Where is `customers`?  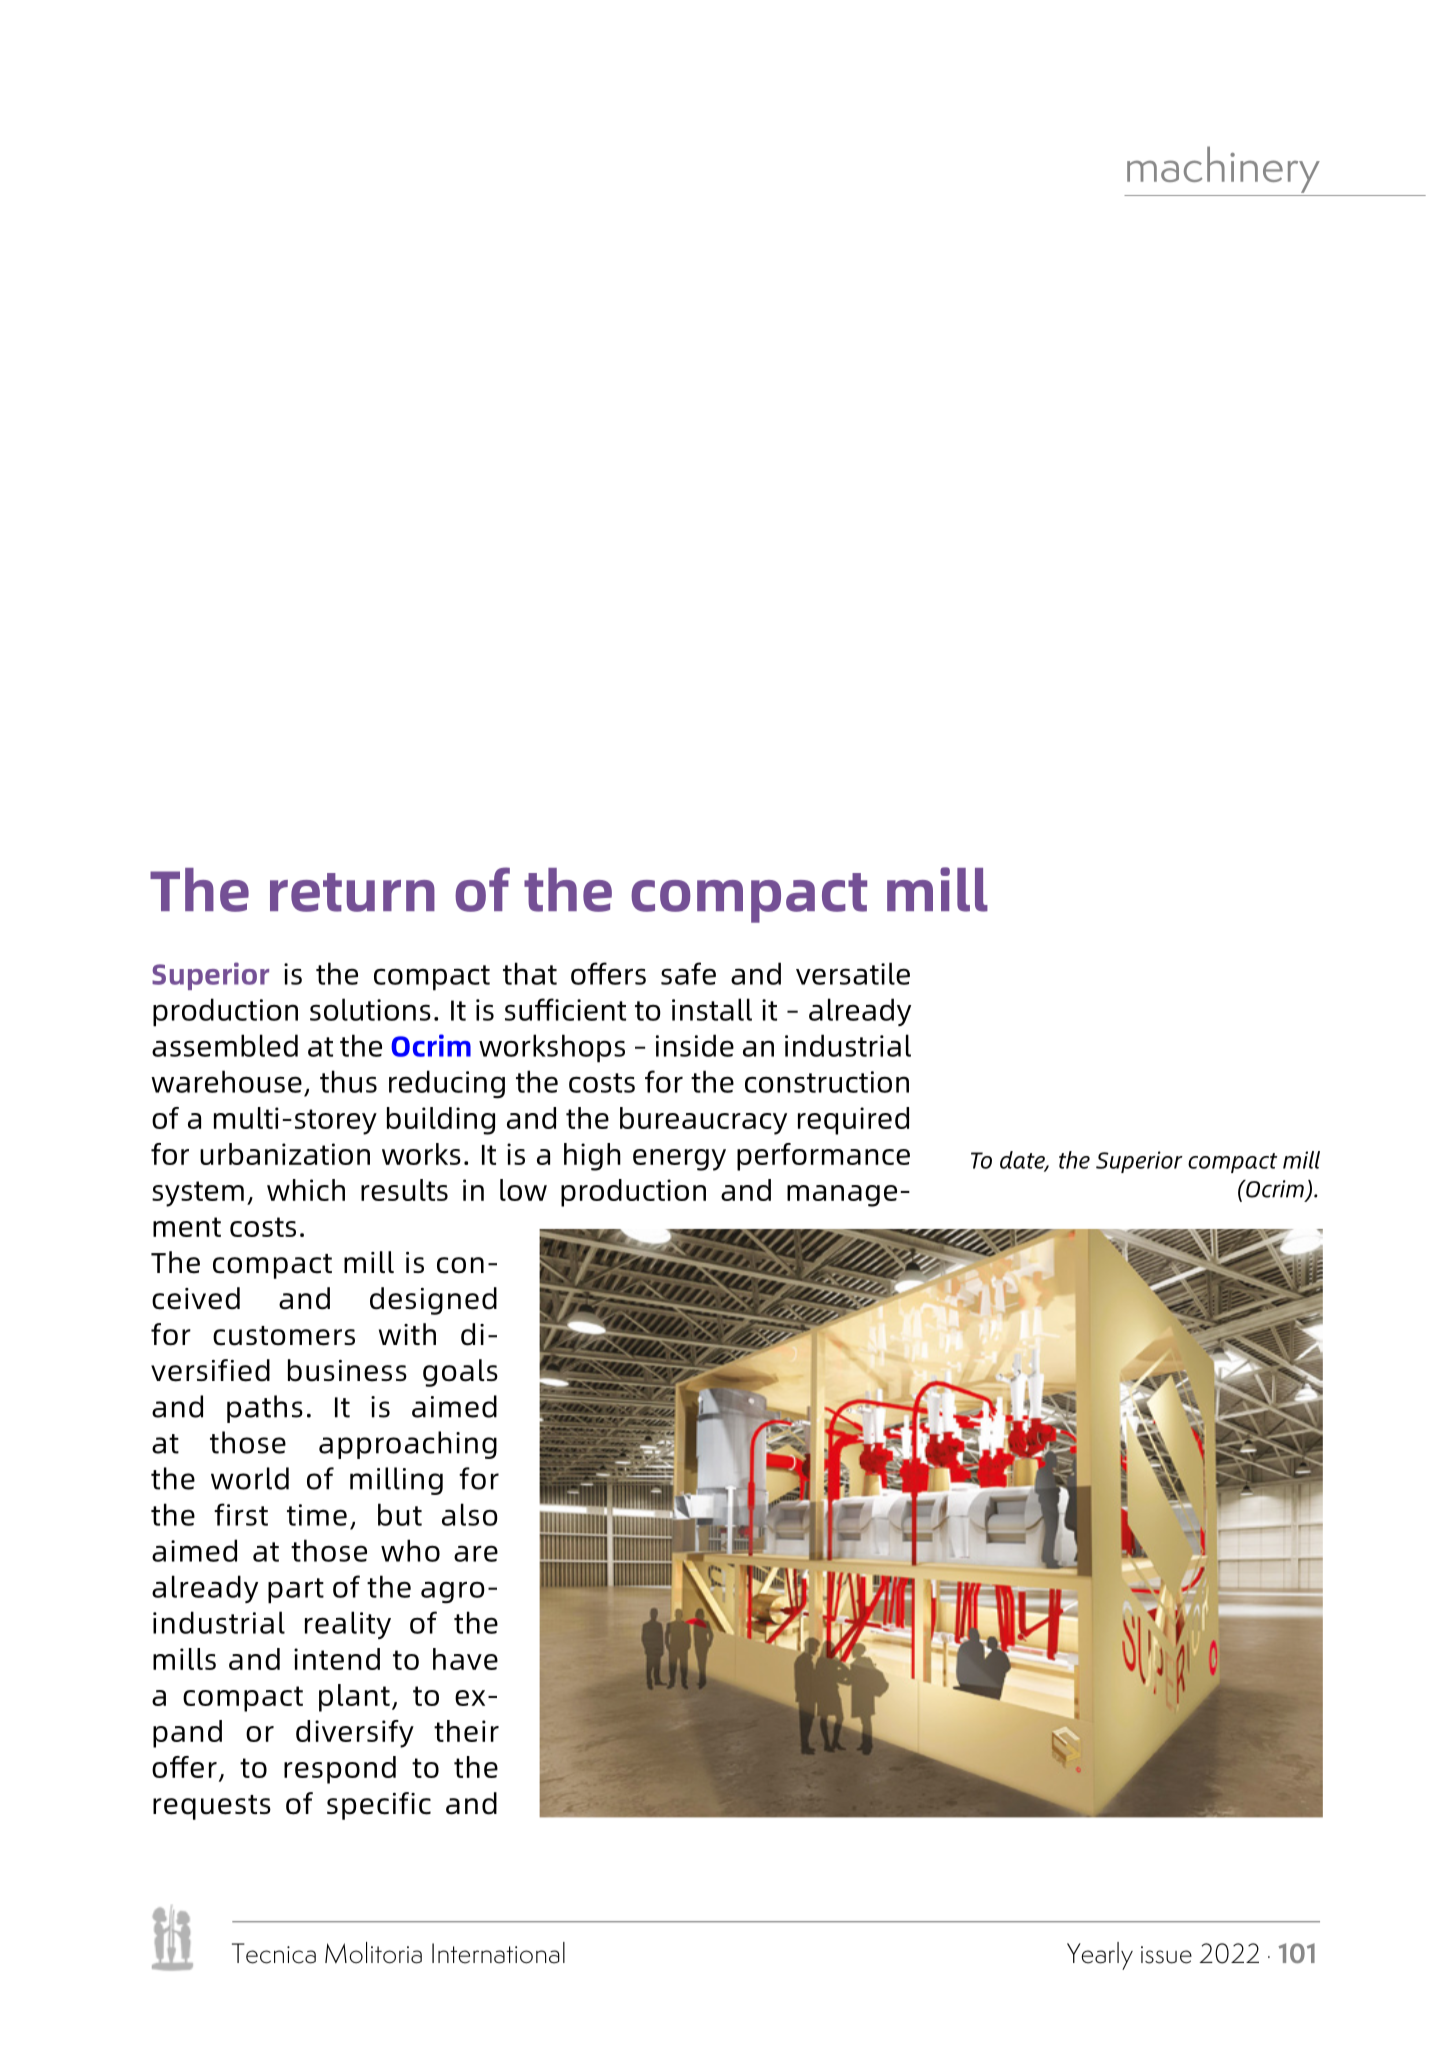 customers is located at coordinates (284, 1336).
